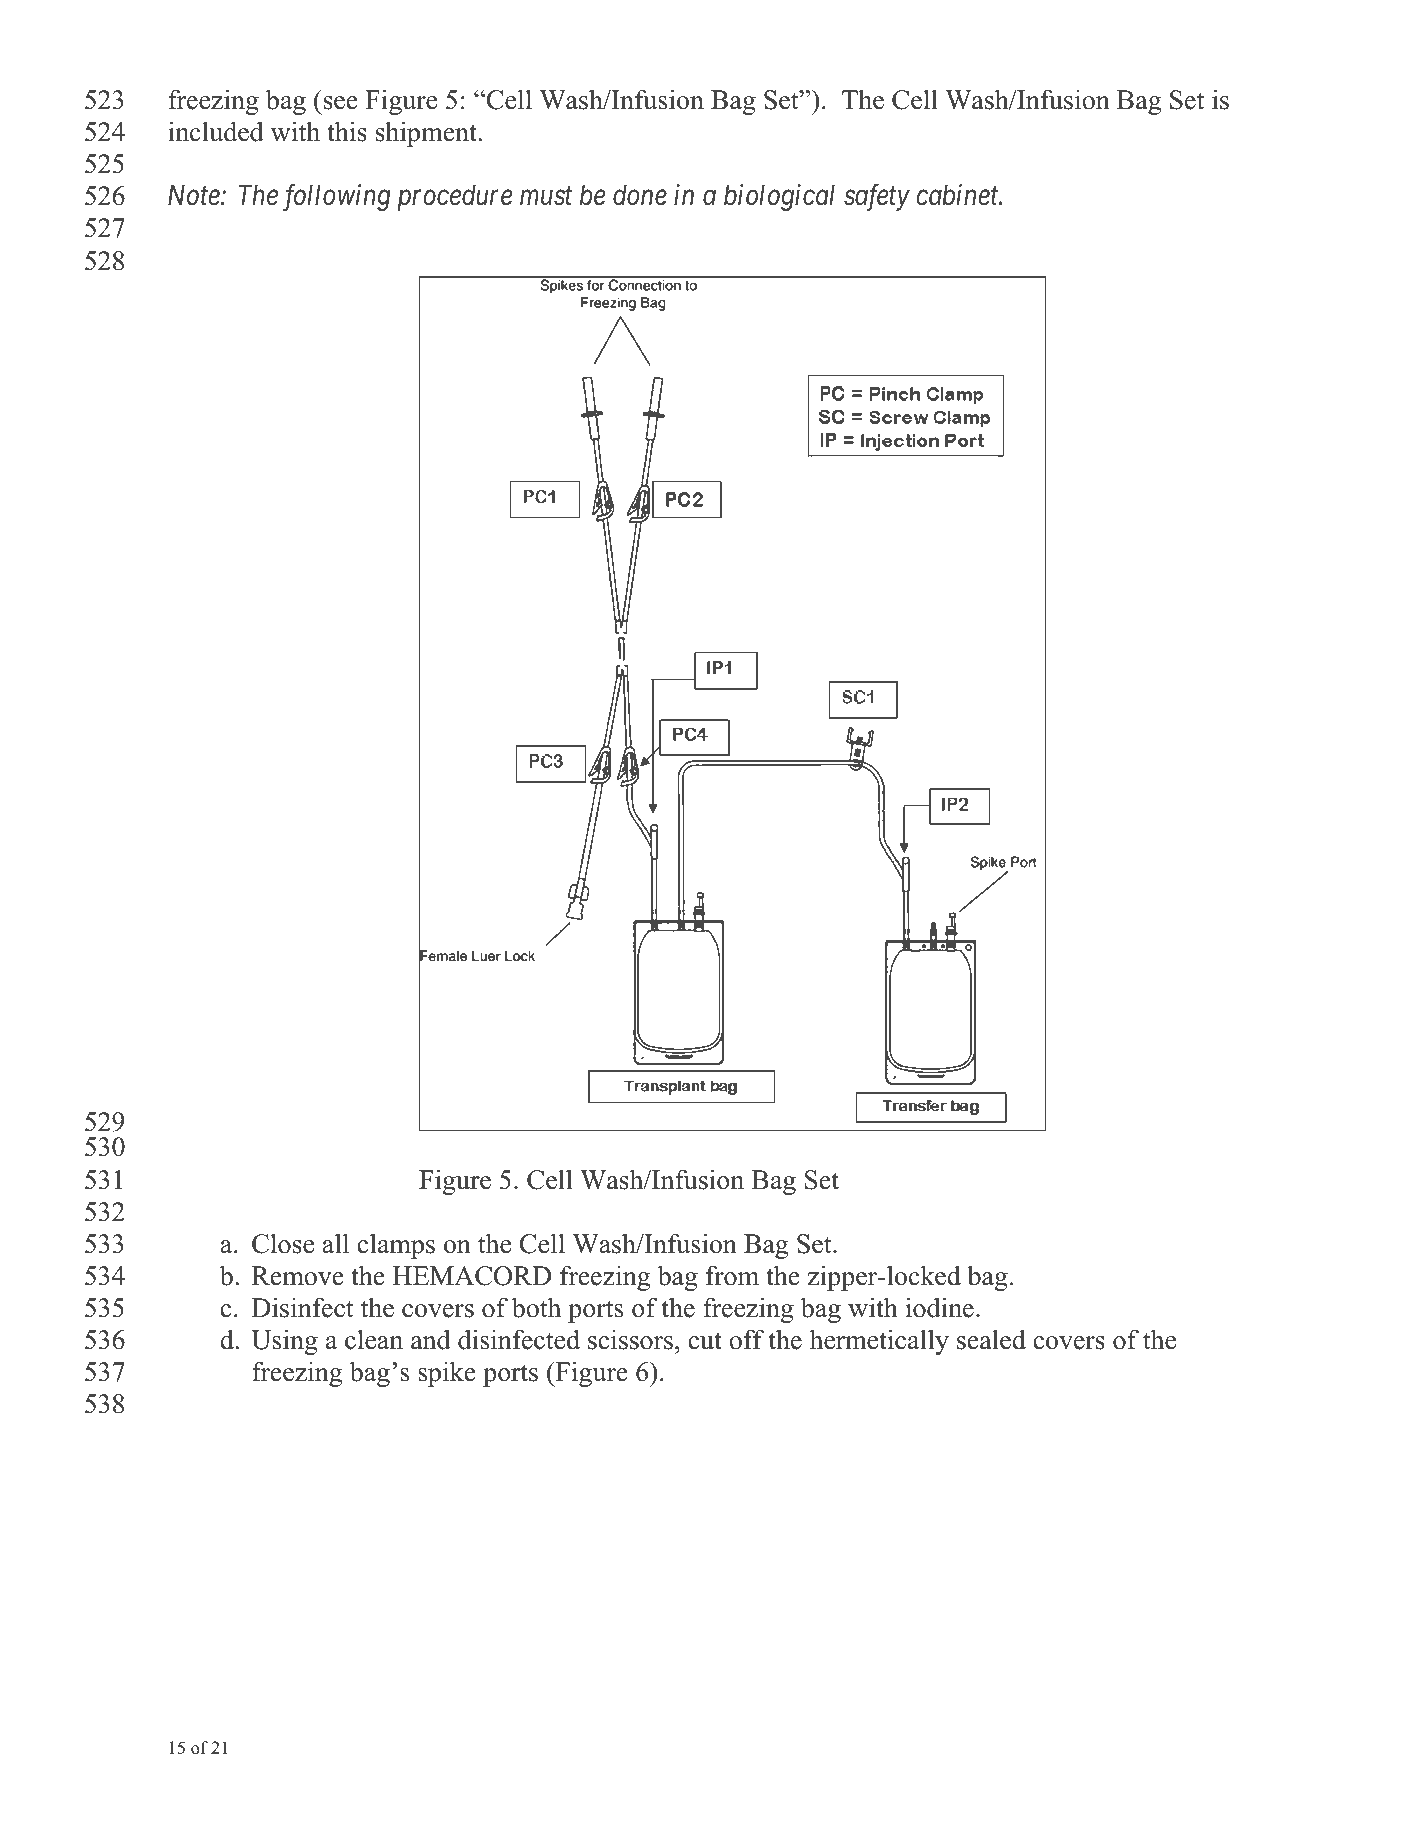 The height and width of the screenshot is (1843, 1424). I want to click on clamps, so click(396, 1246).
